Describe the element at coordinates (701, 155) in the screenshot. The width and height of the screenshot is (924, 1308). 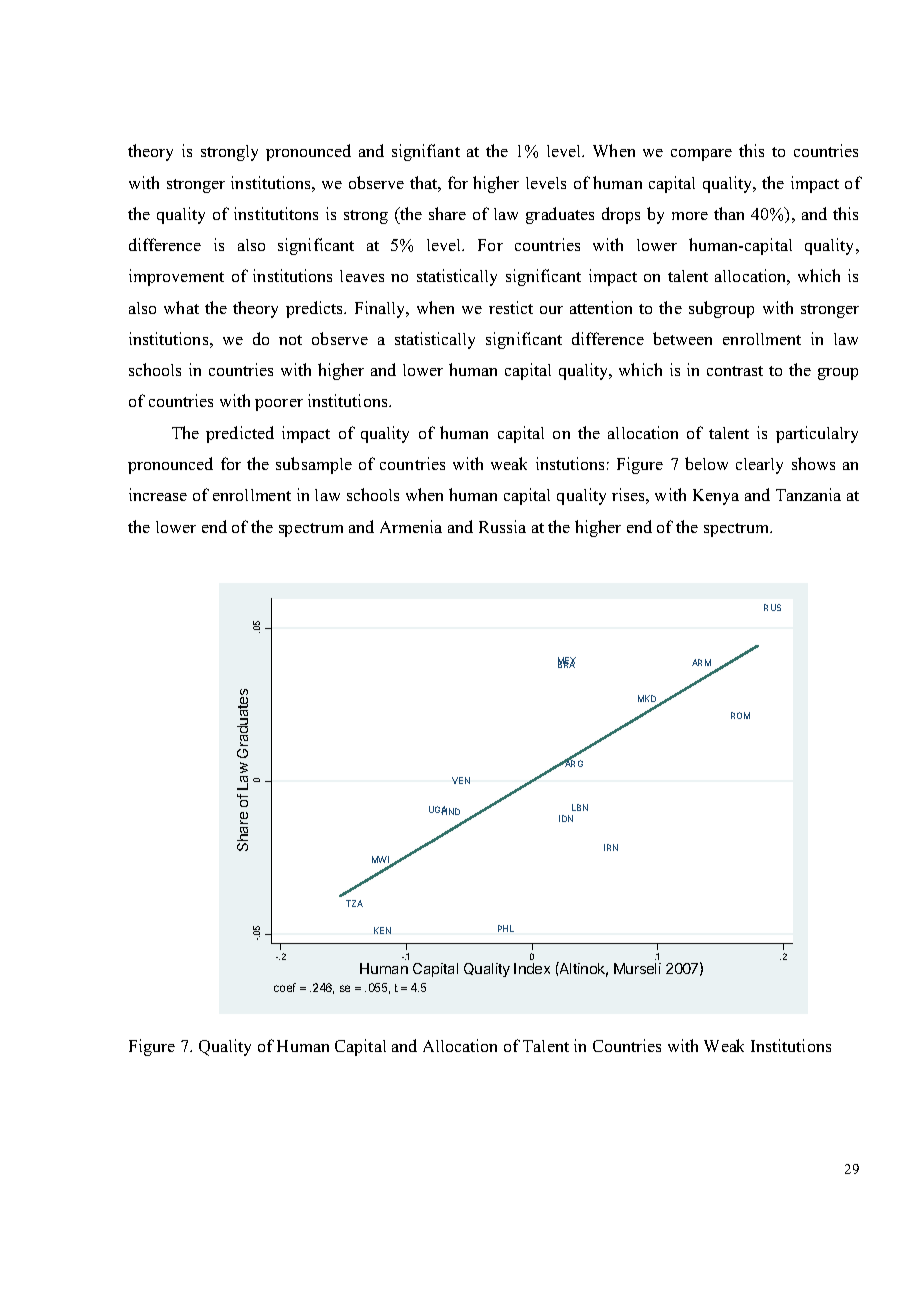
I see `compare` at that location.
